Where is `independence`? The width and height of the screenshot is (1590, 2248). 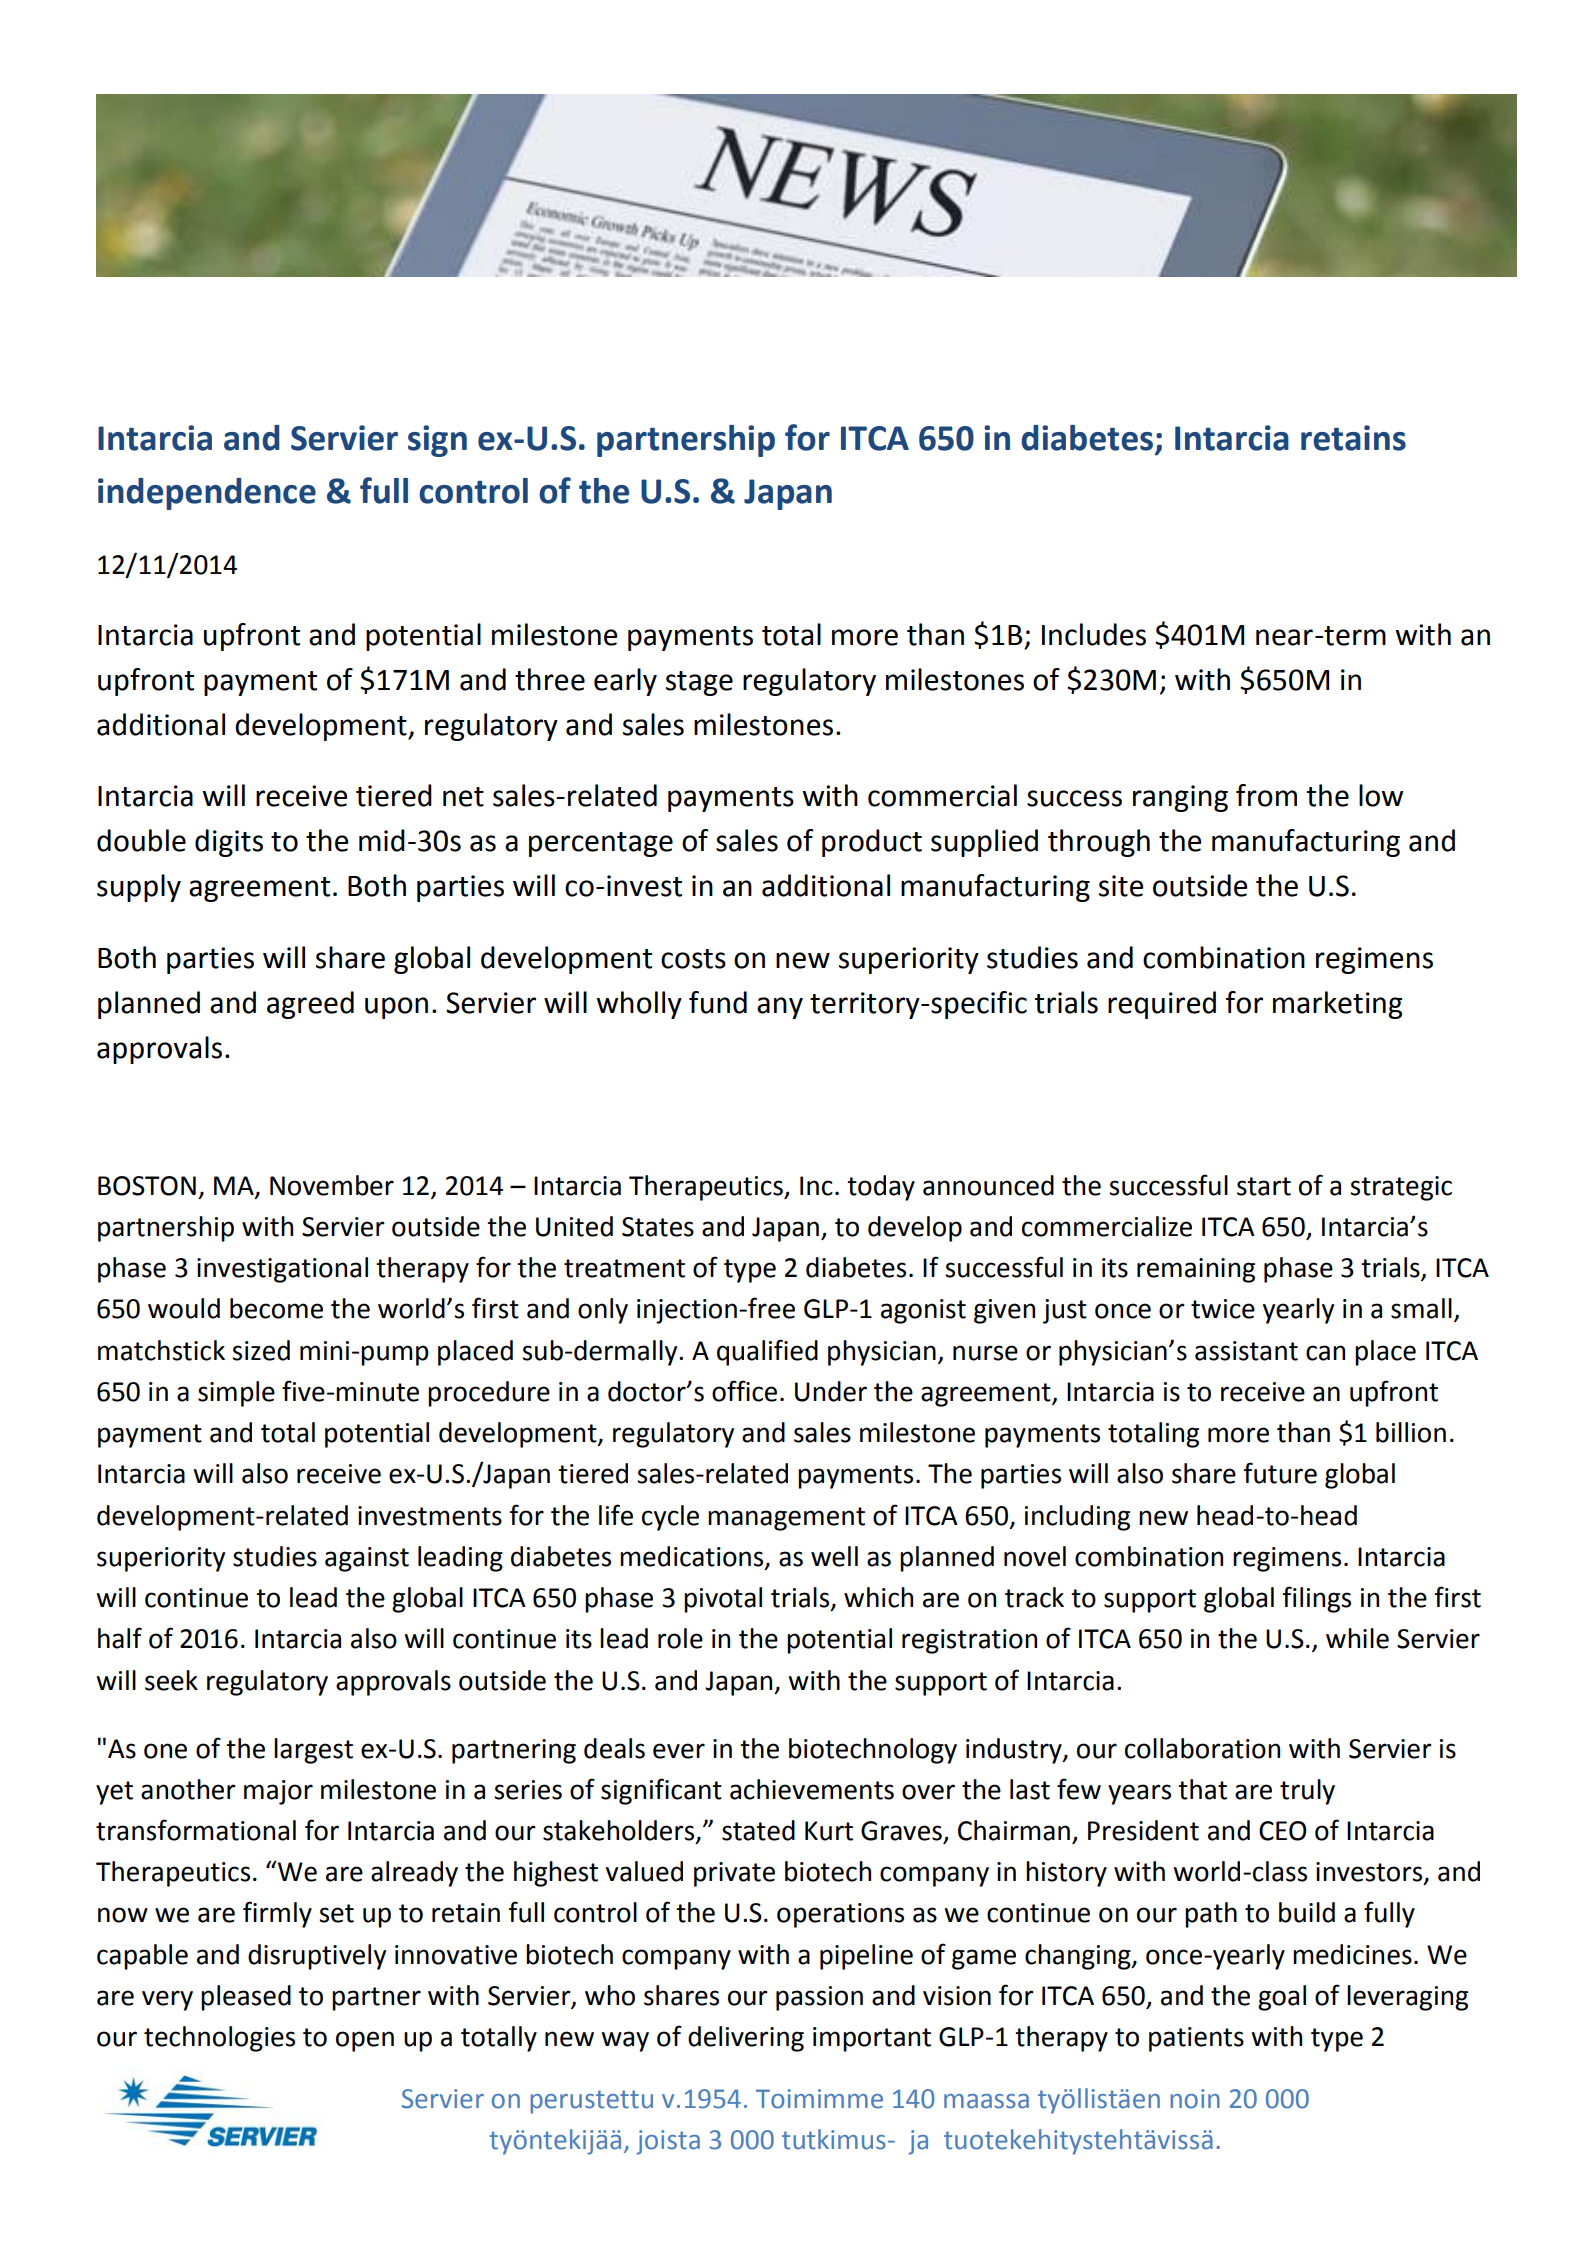
independence is located at coordinates (207, 494).
